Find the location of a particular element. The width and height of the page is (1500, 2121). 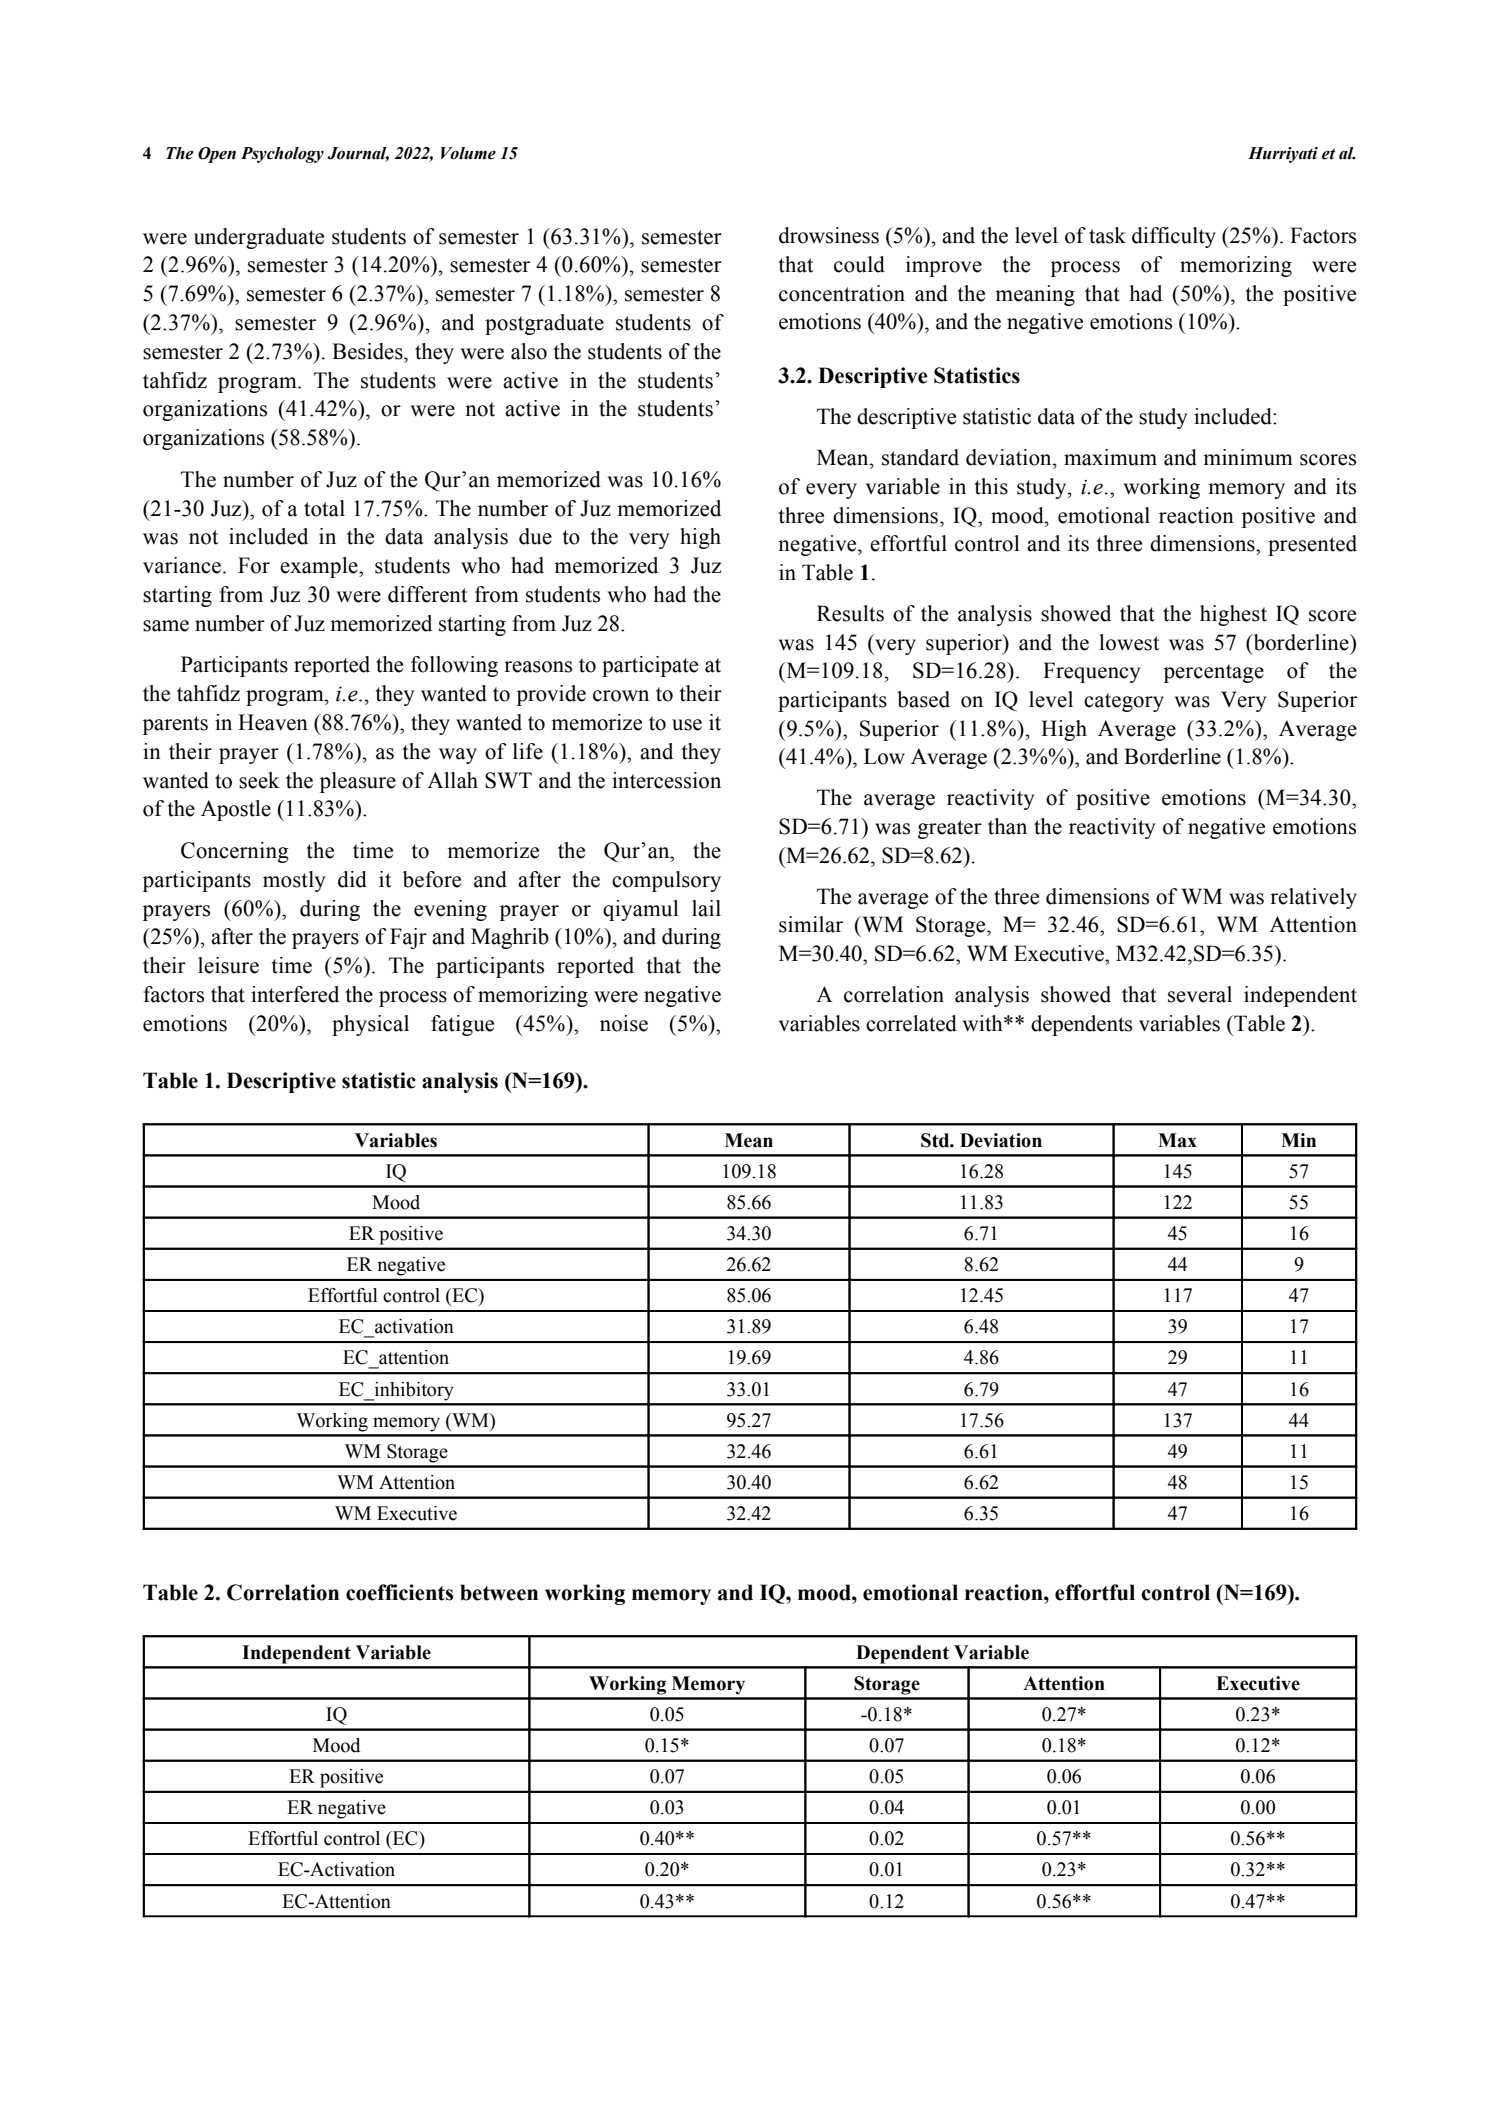

between is located at coordinates (499, 1592).
